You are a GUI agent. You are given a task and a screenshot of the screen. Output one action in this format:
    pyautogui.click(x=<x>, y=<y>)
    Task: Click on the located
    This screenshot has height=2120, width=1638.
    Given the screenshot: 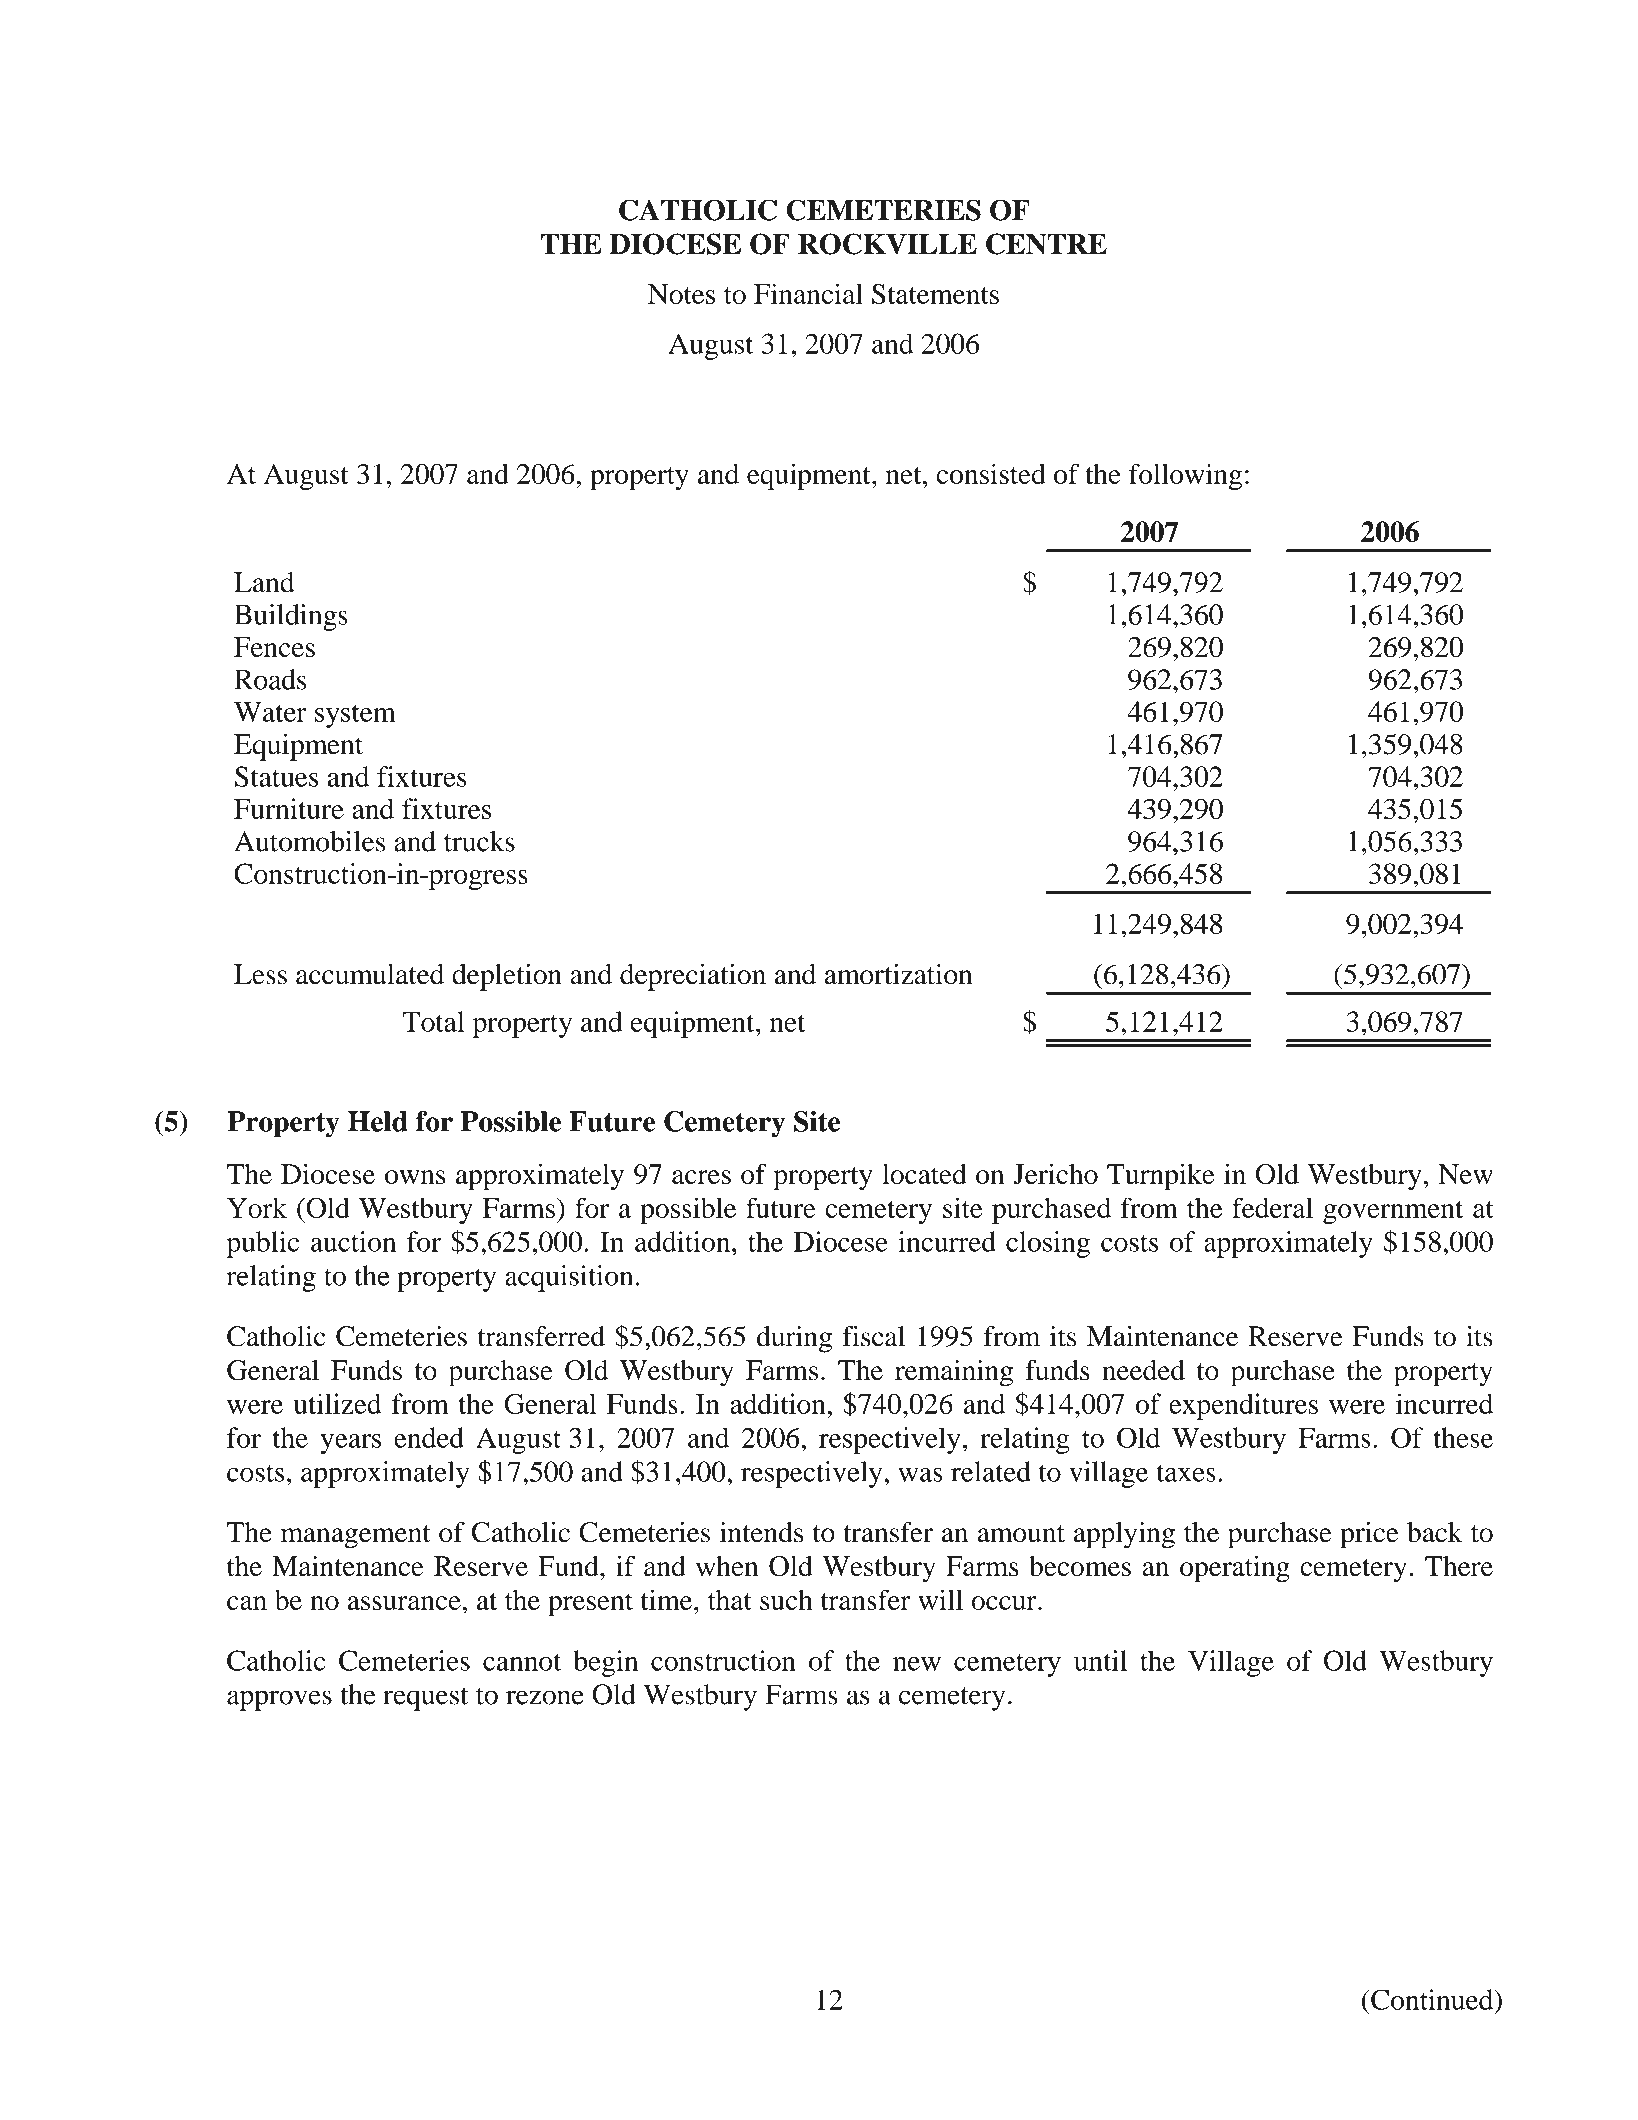 What is the action you would take?
    pyautogui.click(x=924, y=1174)
